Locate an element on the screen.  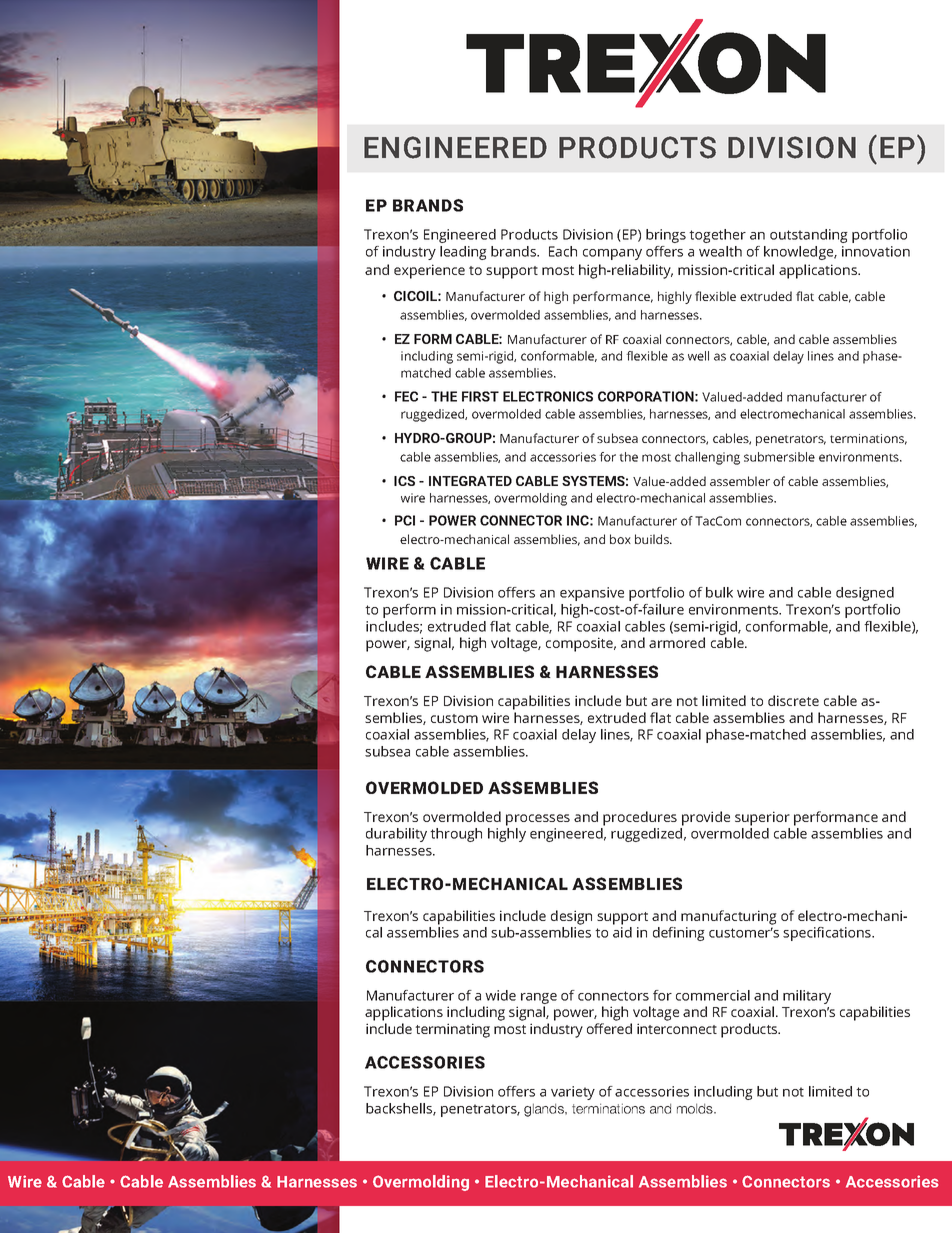
submersible is located at coordinates (779, 457).
